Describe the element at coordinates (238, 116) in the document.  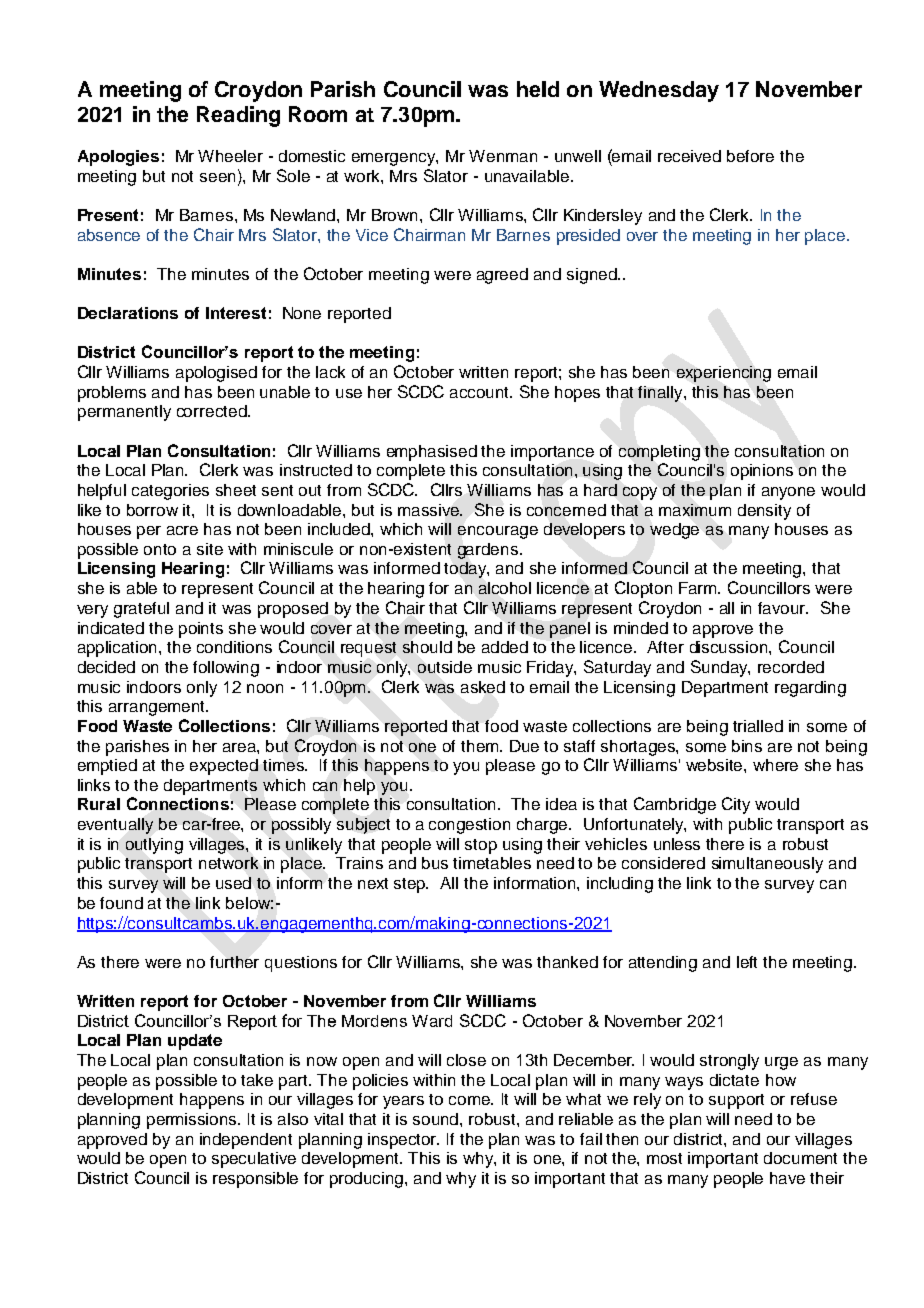
I see `Reading` at that location.
